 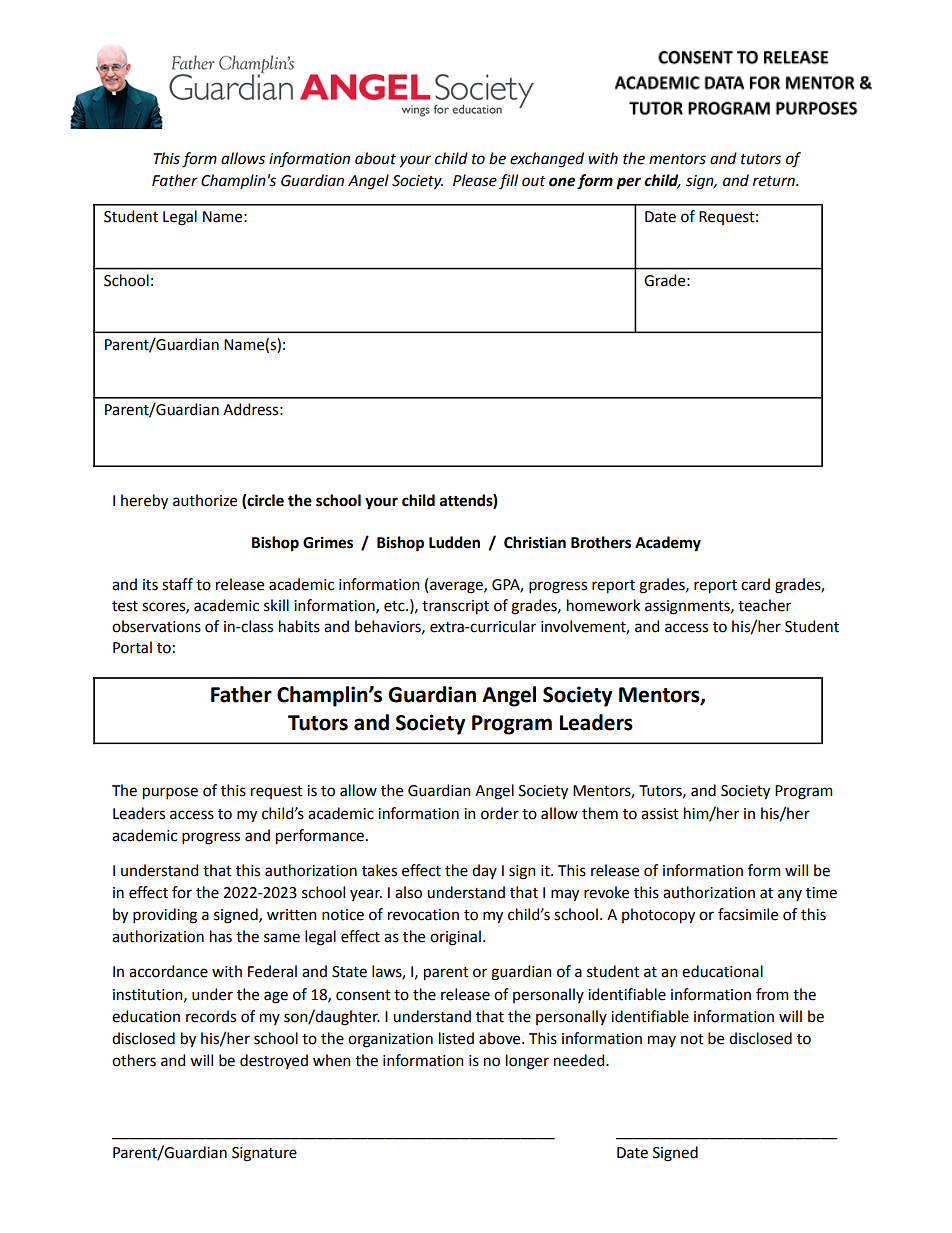 What do you see at coordinates (475, 180) in the screenshot?
I see `Please` at bounding box center [475, 180].
